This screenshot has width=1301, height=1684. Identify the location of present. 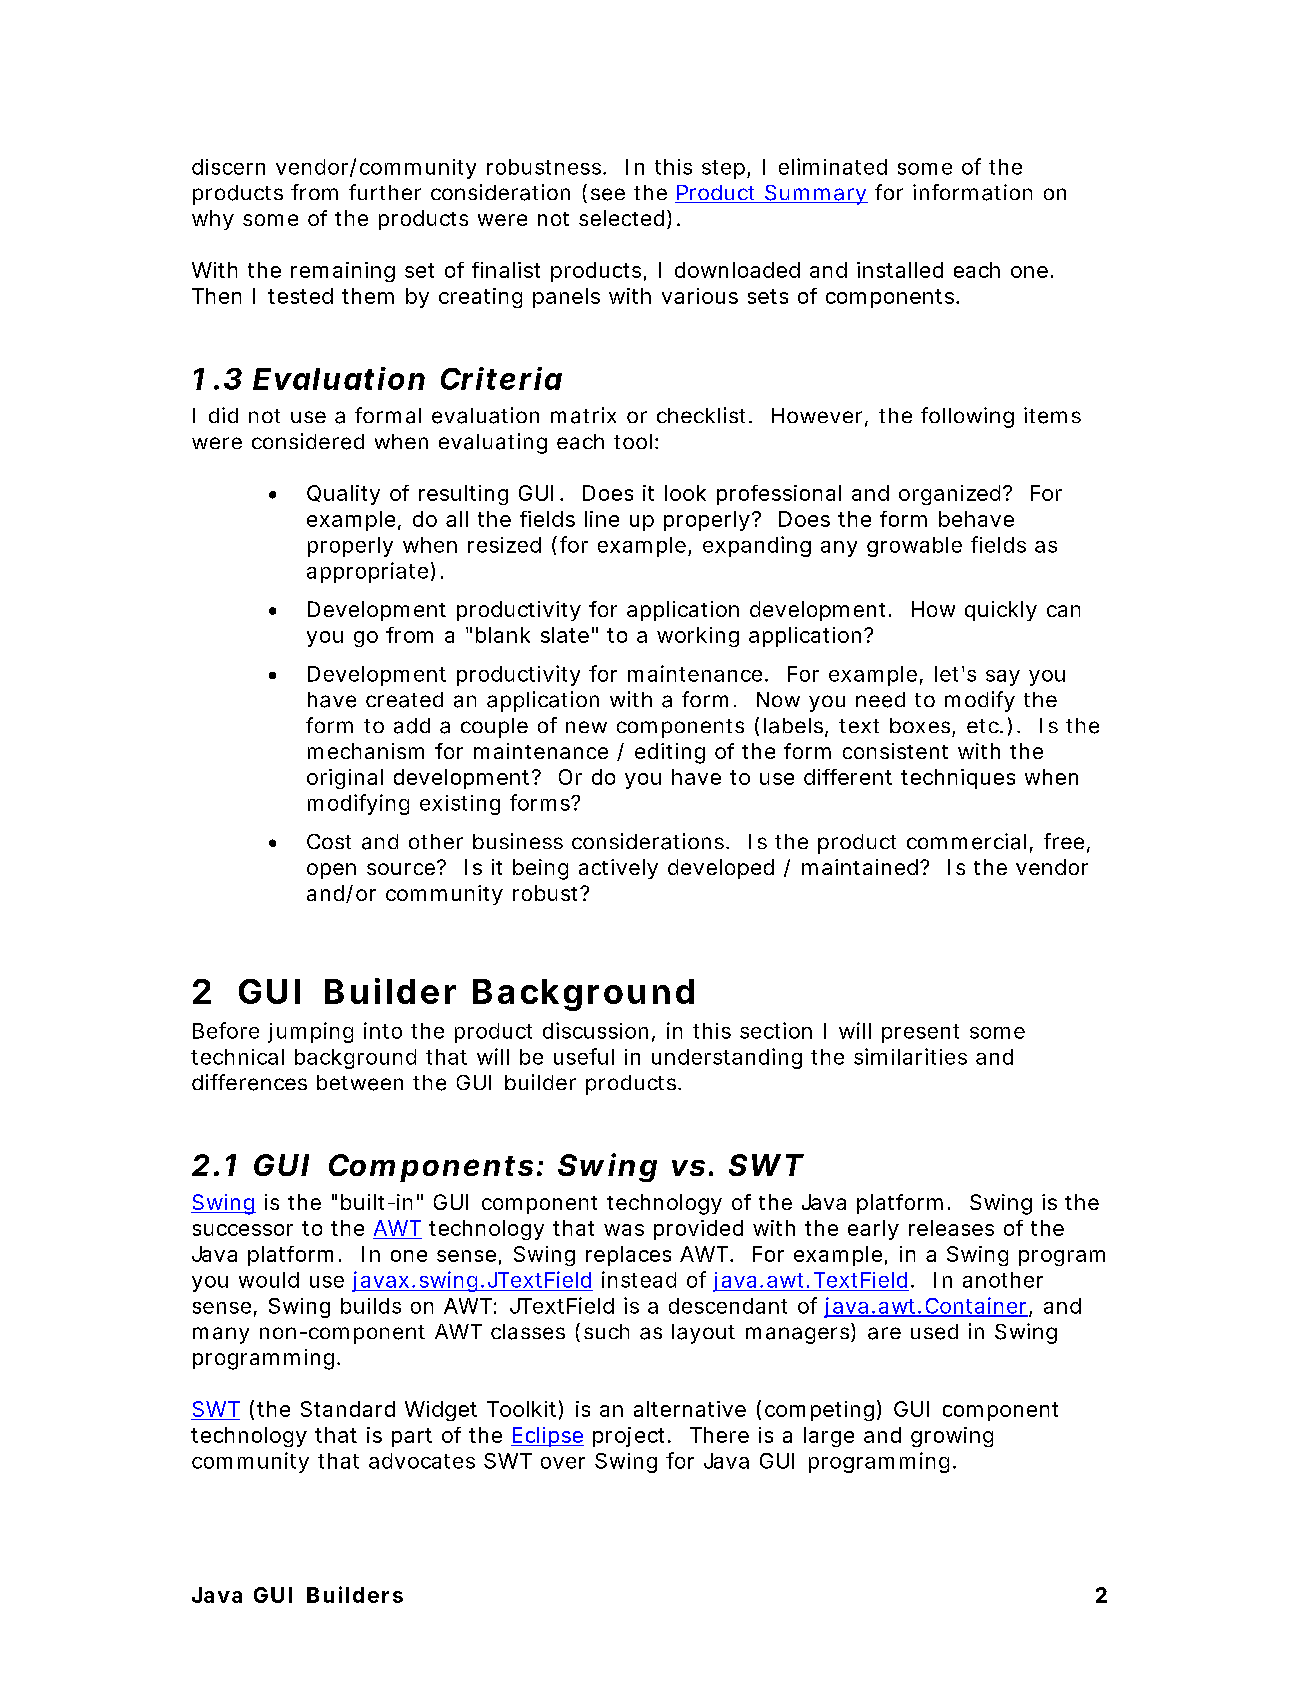
(920, 1033).
